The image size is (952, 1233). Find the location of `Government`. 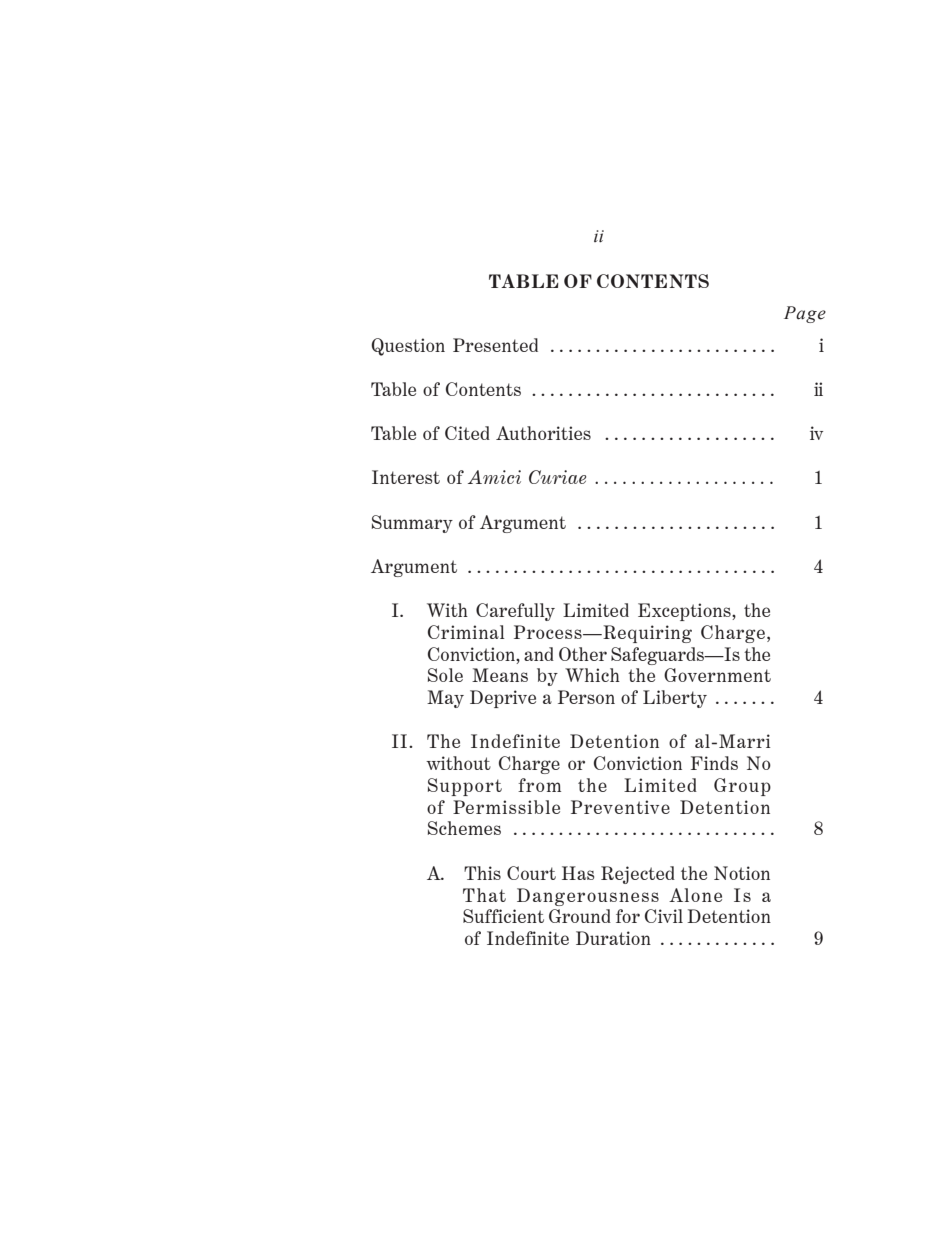

Government is located at coordinates (717, 675).
